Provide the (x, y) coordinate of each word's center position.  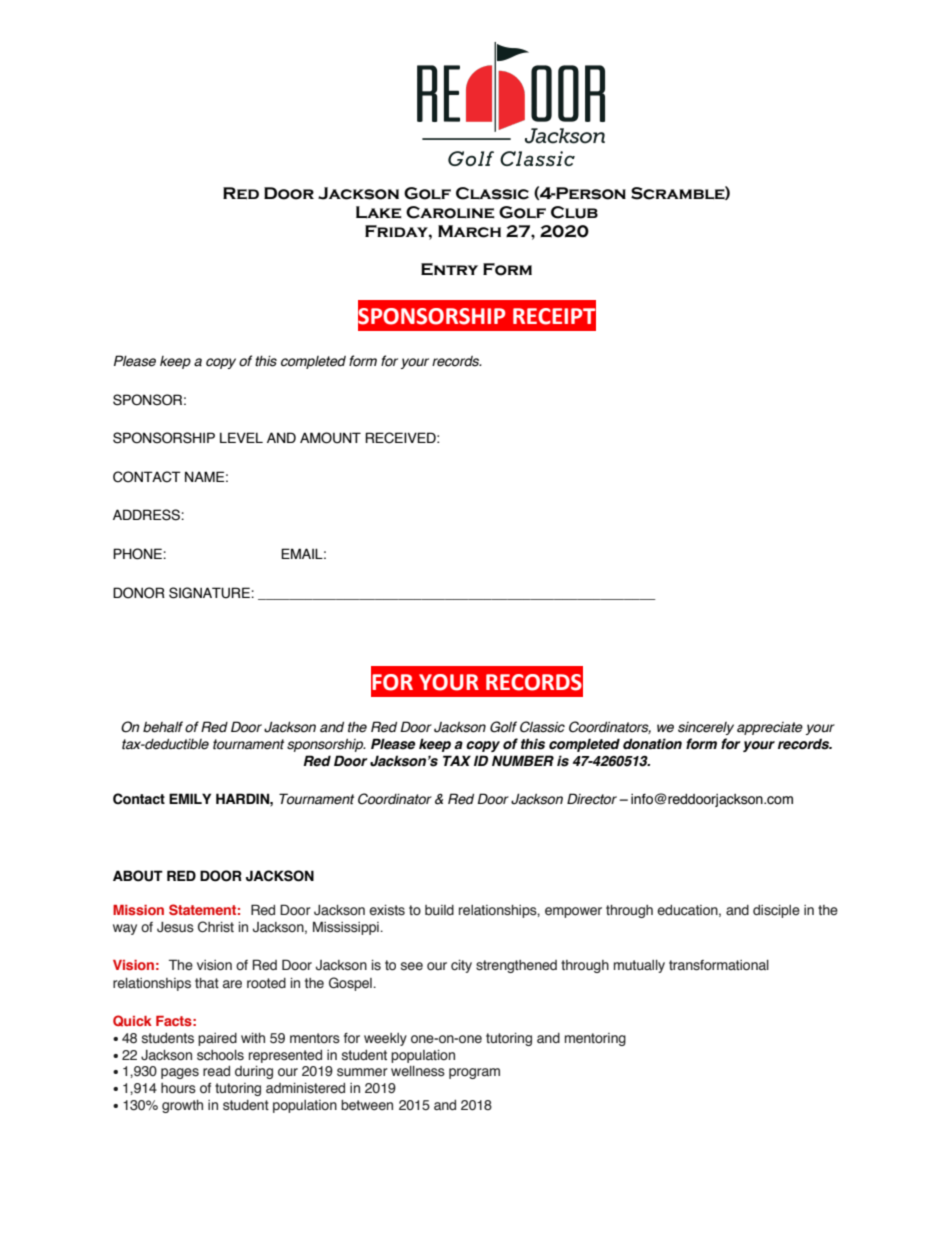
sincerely (706, 728)
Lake (379, 212)
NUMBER (523, 761)
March (469, 231)
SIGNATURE (210, 593)
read (216, 1071)
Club (574, 212)
